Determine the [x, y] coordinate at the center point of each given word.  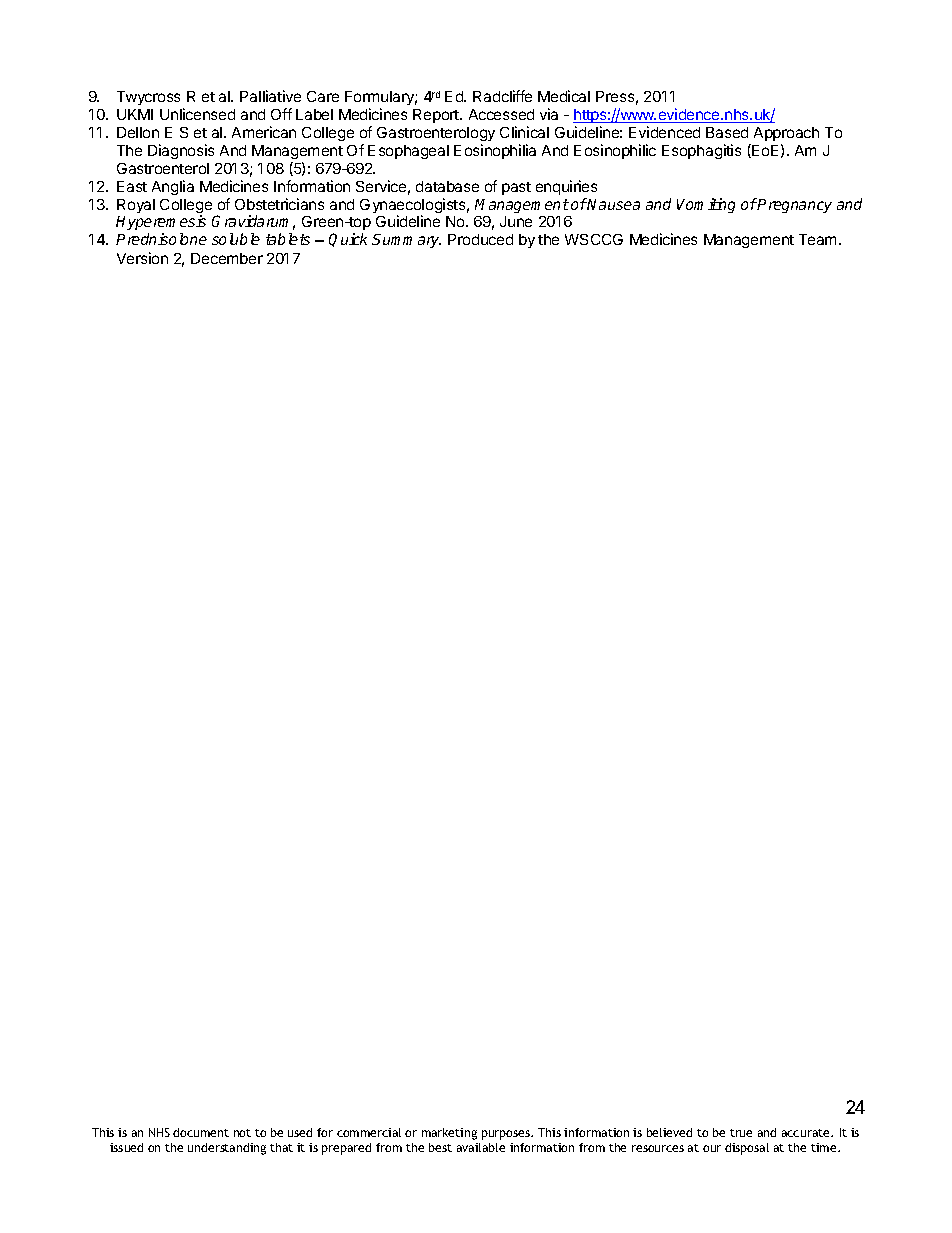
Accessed [501, 114]
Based [727, 132]
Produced [480, 239]
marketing [449, 1134]
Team [817, 239]
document [201, 1132]
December [227, 258]
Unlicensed [197, 114]
